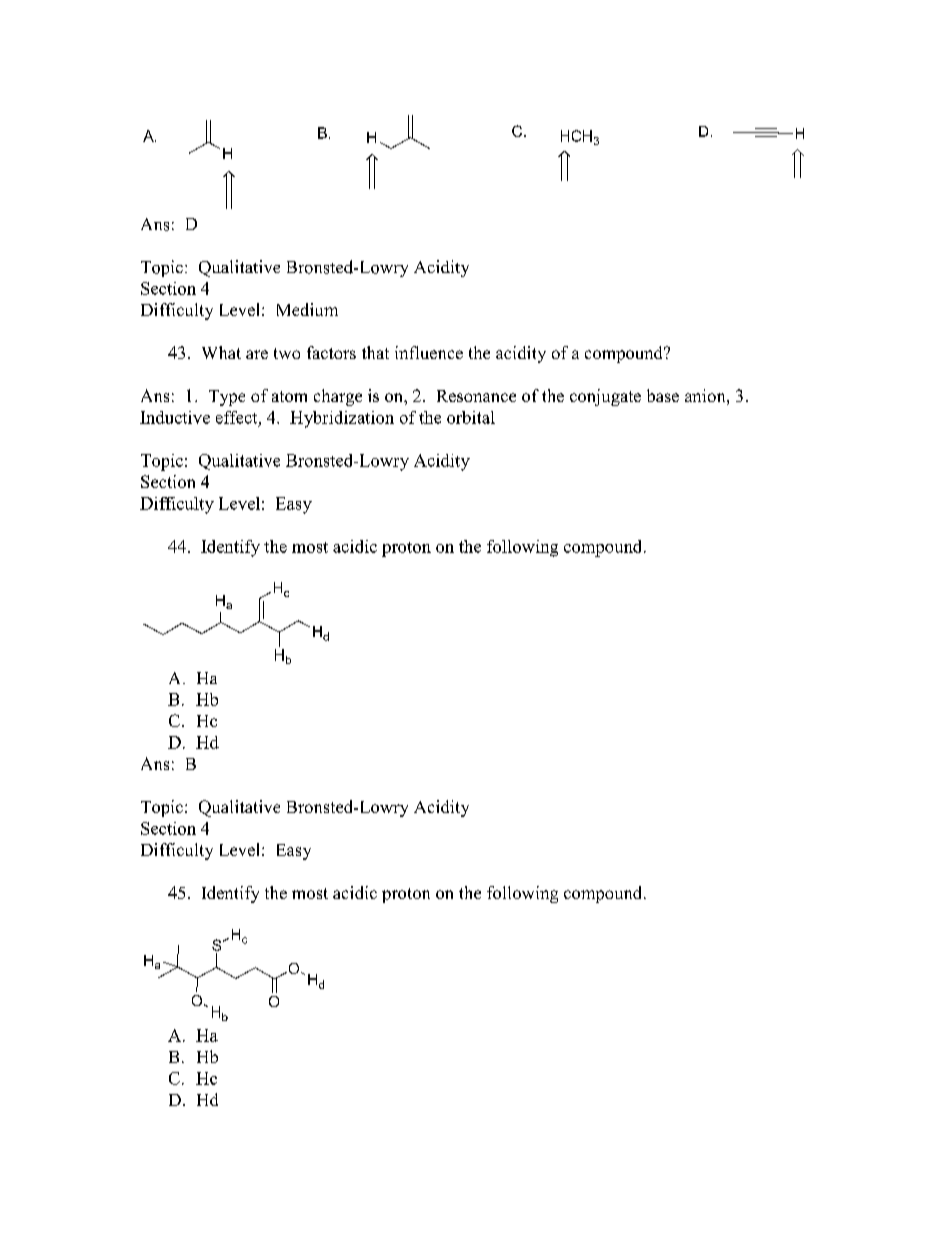 This document has width=952, height=1233. Describe the element at coordinates (307, 309) in the document. I see `Medium` at that location.
